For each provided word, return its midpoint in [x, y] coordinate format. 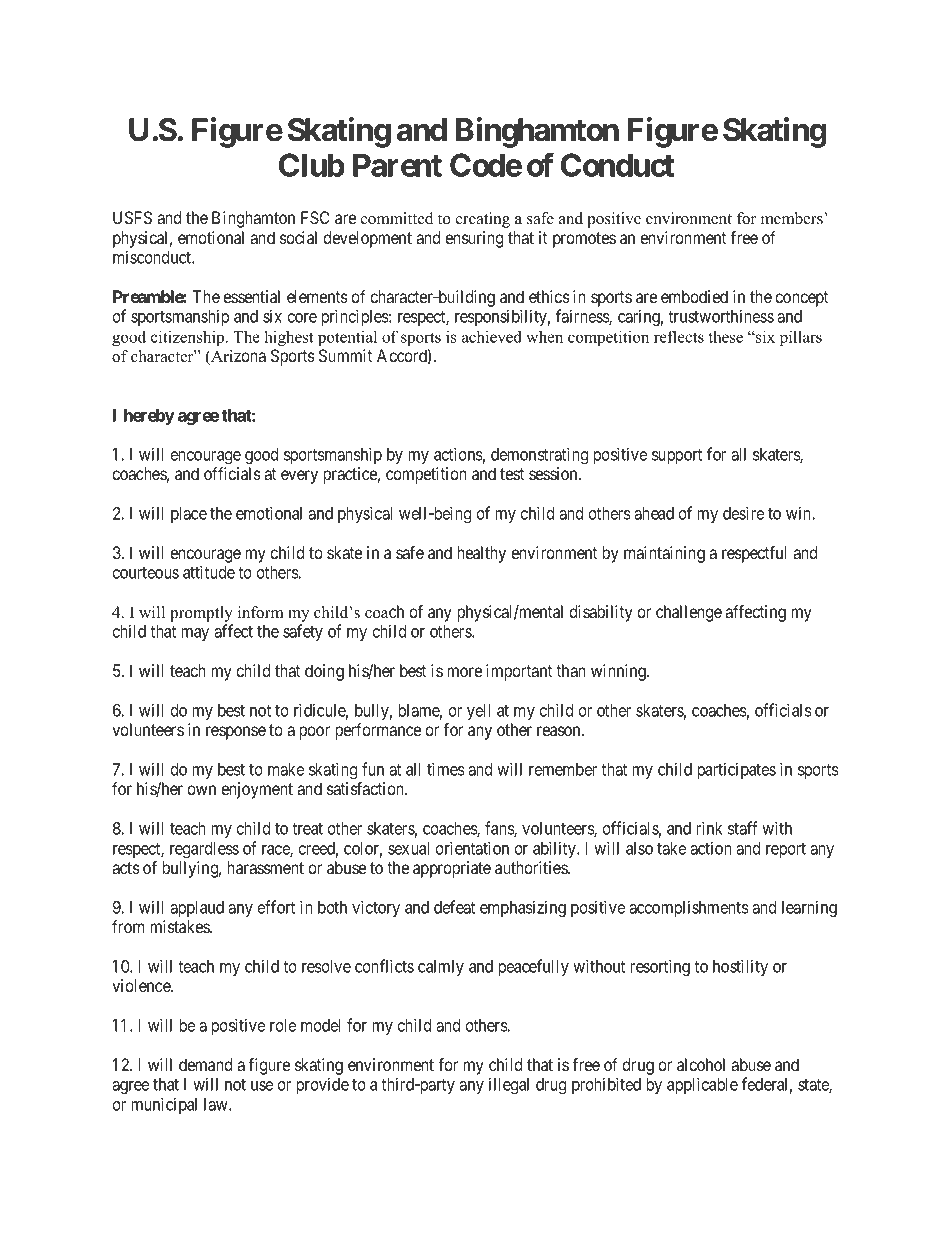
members [792, 218]
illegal [509, 1085]
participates [736, 770]
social [298, 237]
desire [743, 513]
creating [483, 220]
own [201, 790]
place [189, 515]
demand [205, 1064]
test [512, 474]
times [446, 769]
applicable [702, 1085]
